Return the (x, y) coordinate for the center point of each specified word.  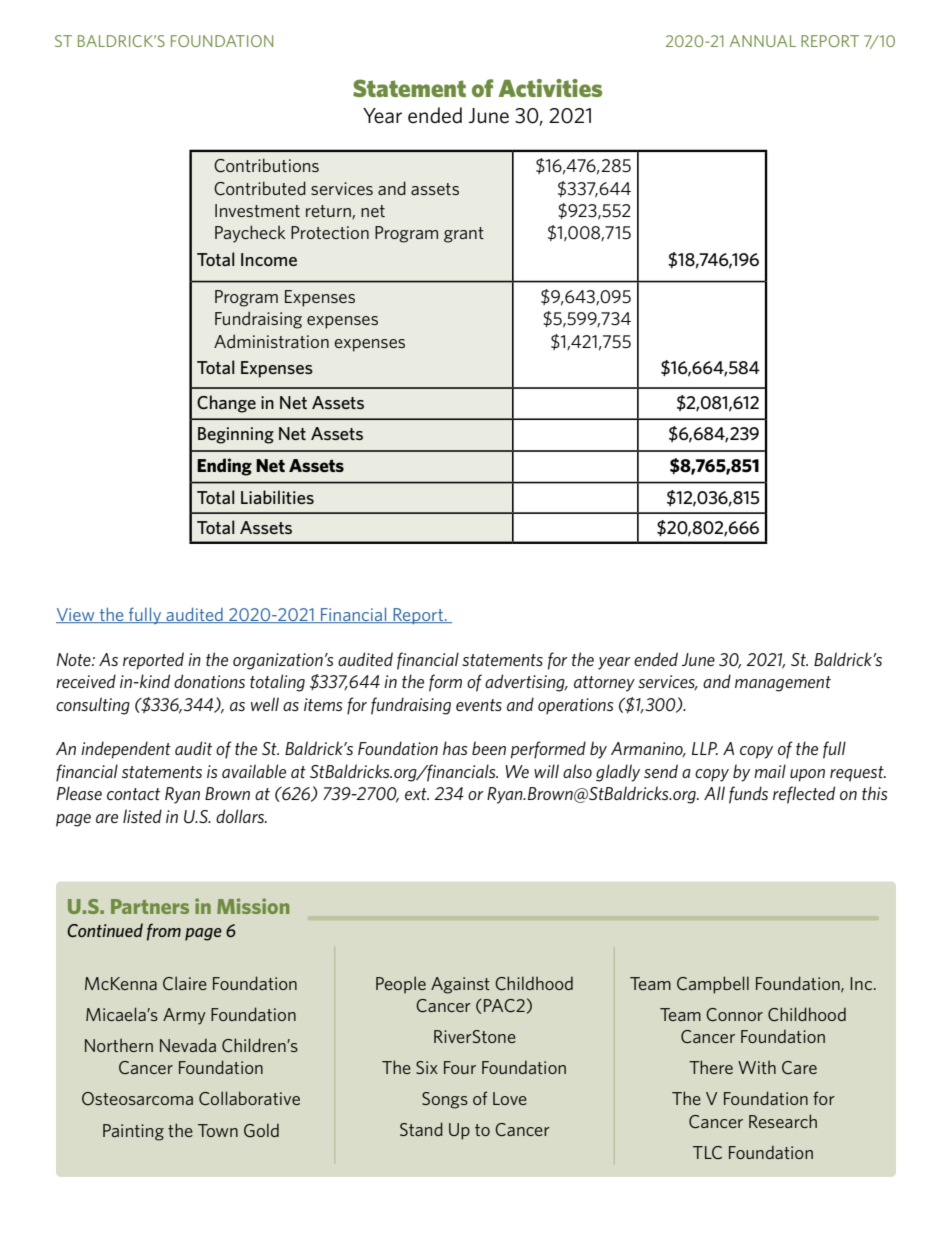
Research (783, 1121)
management (783, 684)
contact (133, 794)
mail (770, 771)
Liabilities (277, 497)
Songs (445, 1100)
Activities (550, 88)
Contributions (266, 165)
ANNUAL (763, 41)
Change (226, 404)
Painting (133, 1132)
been (489, 748)
